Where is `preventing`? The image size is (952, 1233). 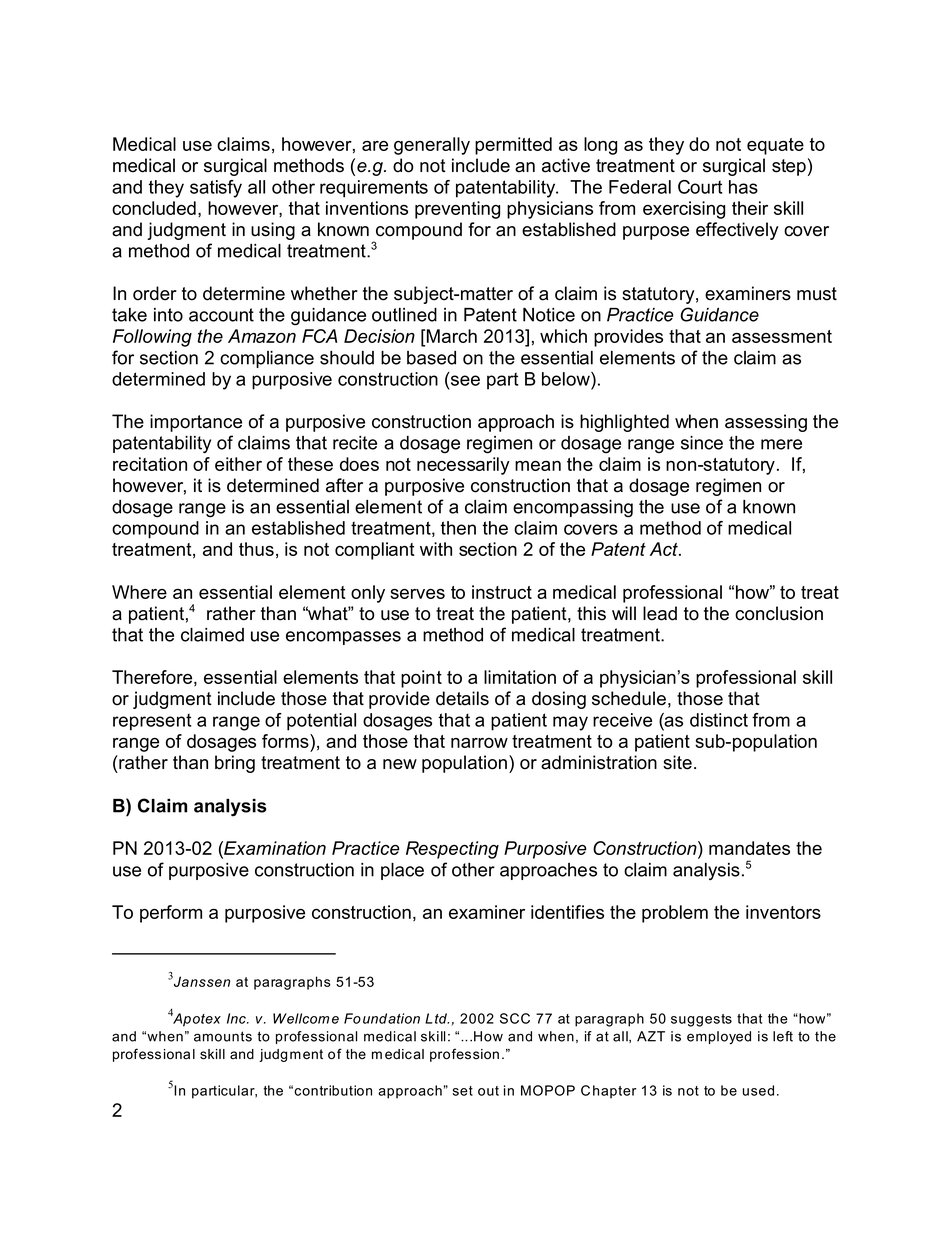 preventing is located at coordinates (457, 210).
